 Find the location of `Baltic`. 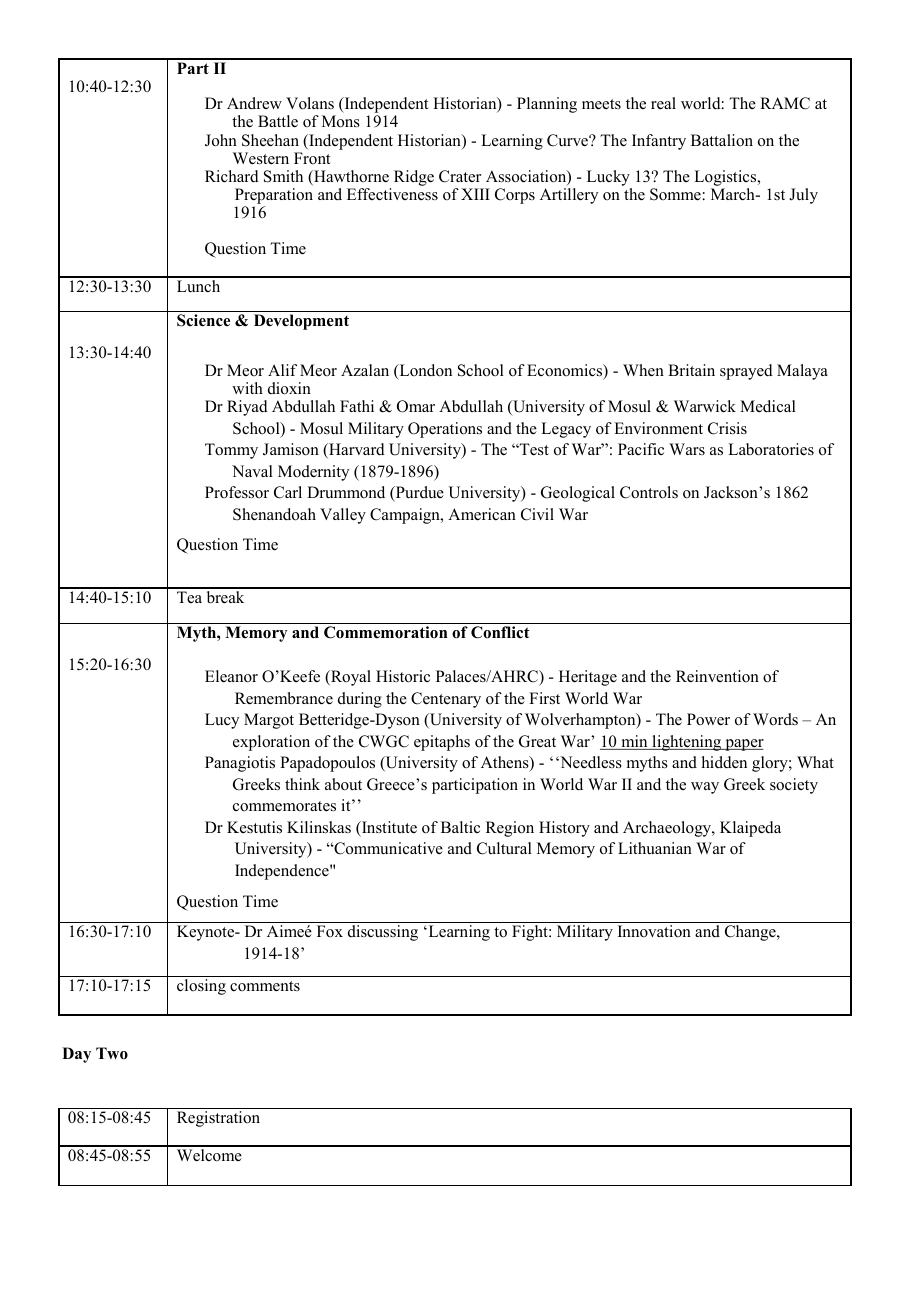

Baltic is located at coordinates (460, 827).
